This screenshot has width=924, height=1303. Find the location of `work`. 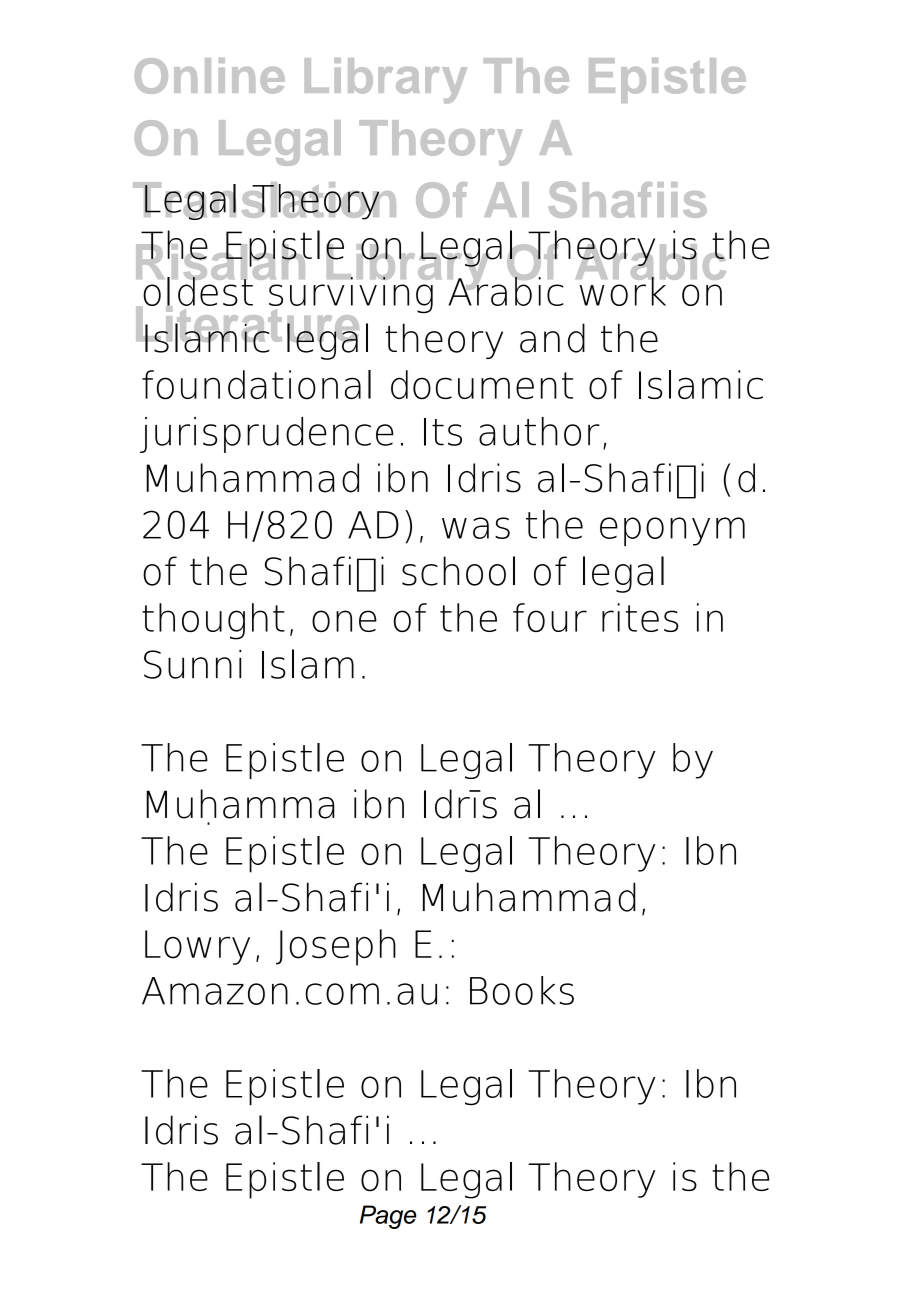

work is located at coordinates (623, 290).
